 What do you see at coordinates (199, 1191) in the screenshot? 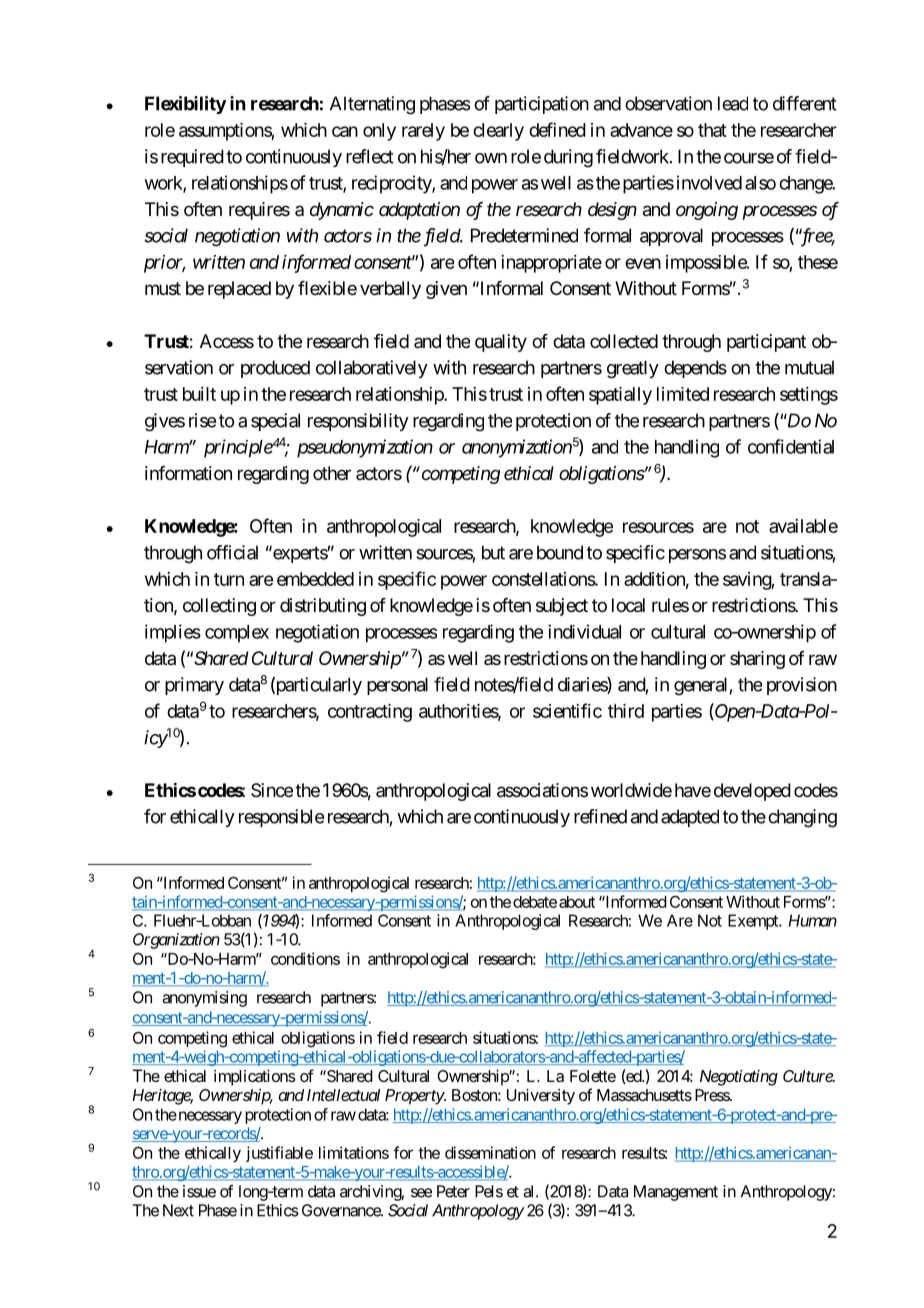
I see `issue` at bounding box center [199, 1191].
